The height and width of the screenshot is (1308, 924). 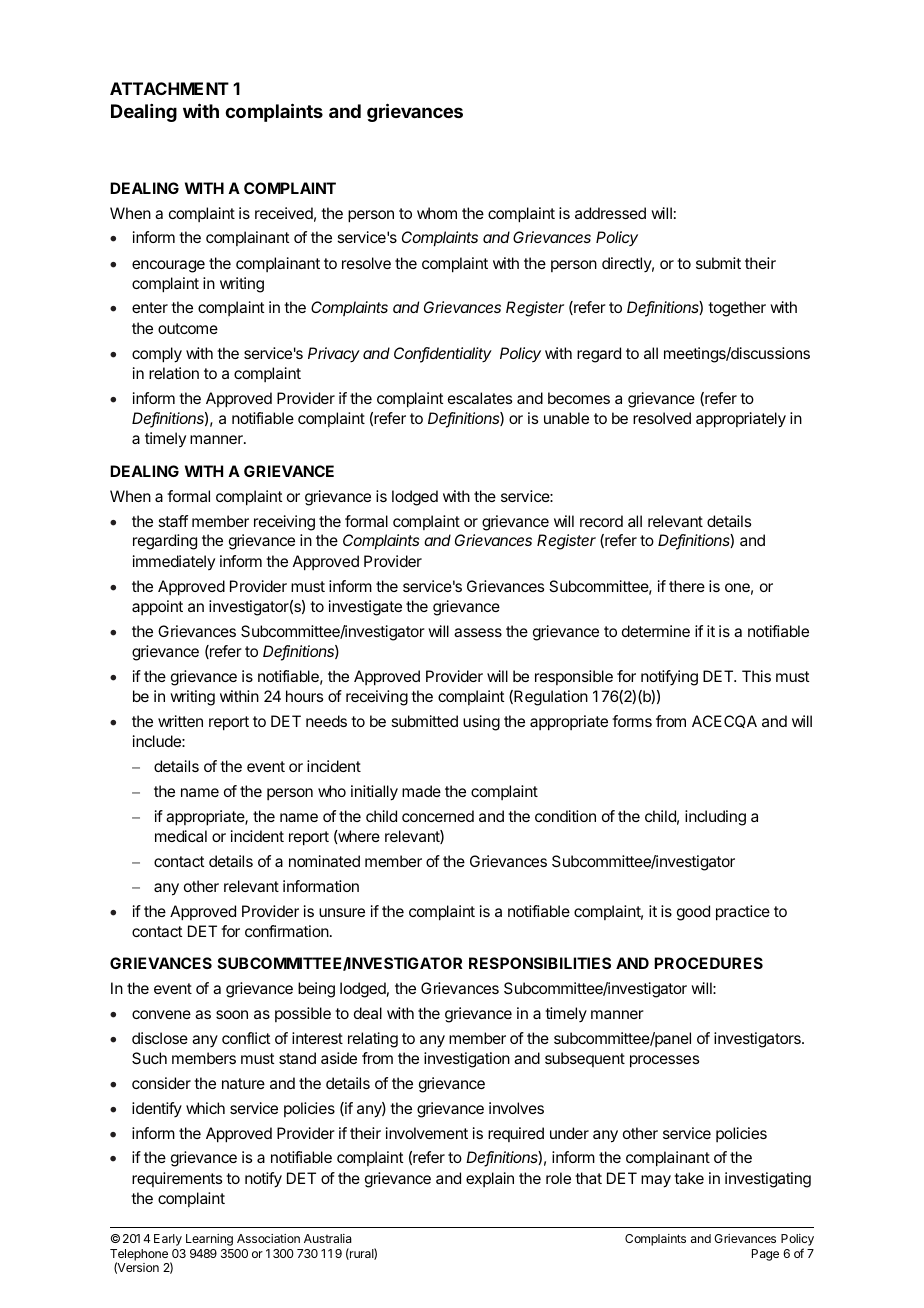 What do you see at coordinates (180, 721) in the screenshot?
I see `written` at bounding box center [180, 721].
